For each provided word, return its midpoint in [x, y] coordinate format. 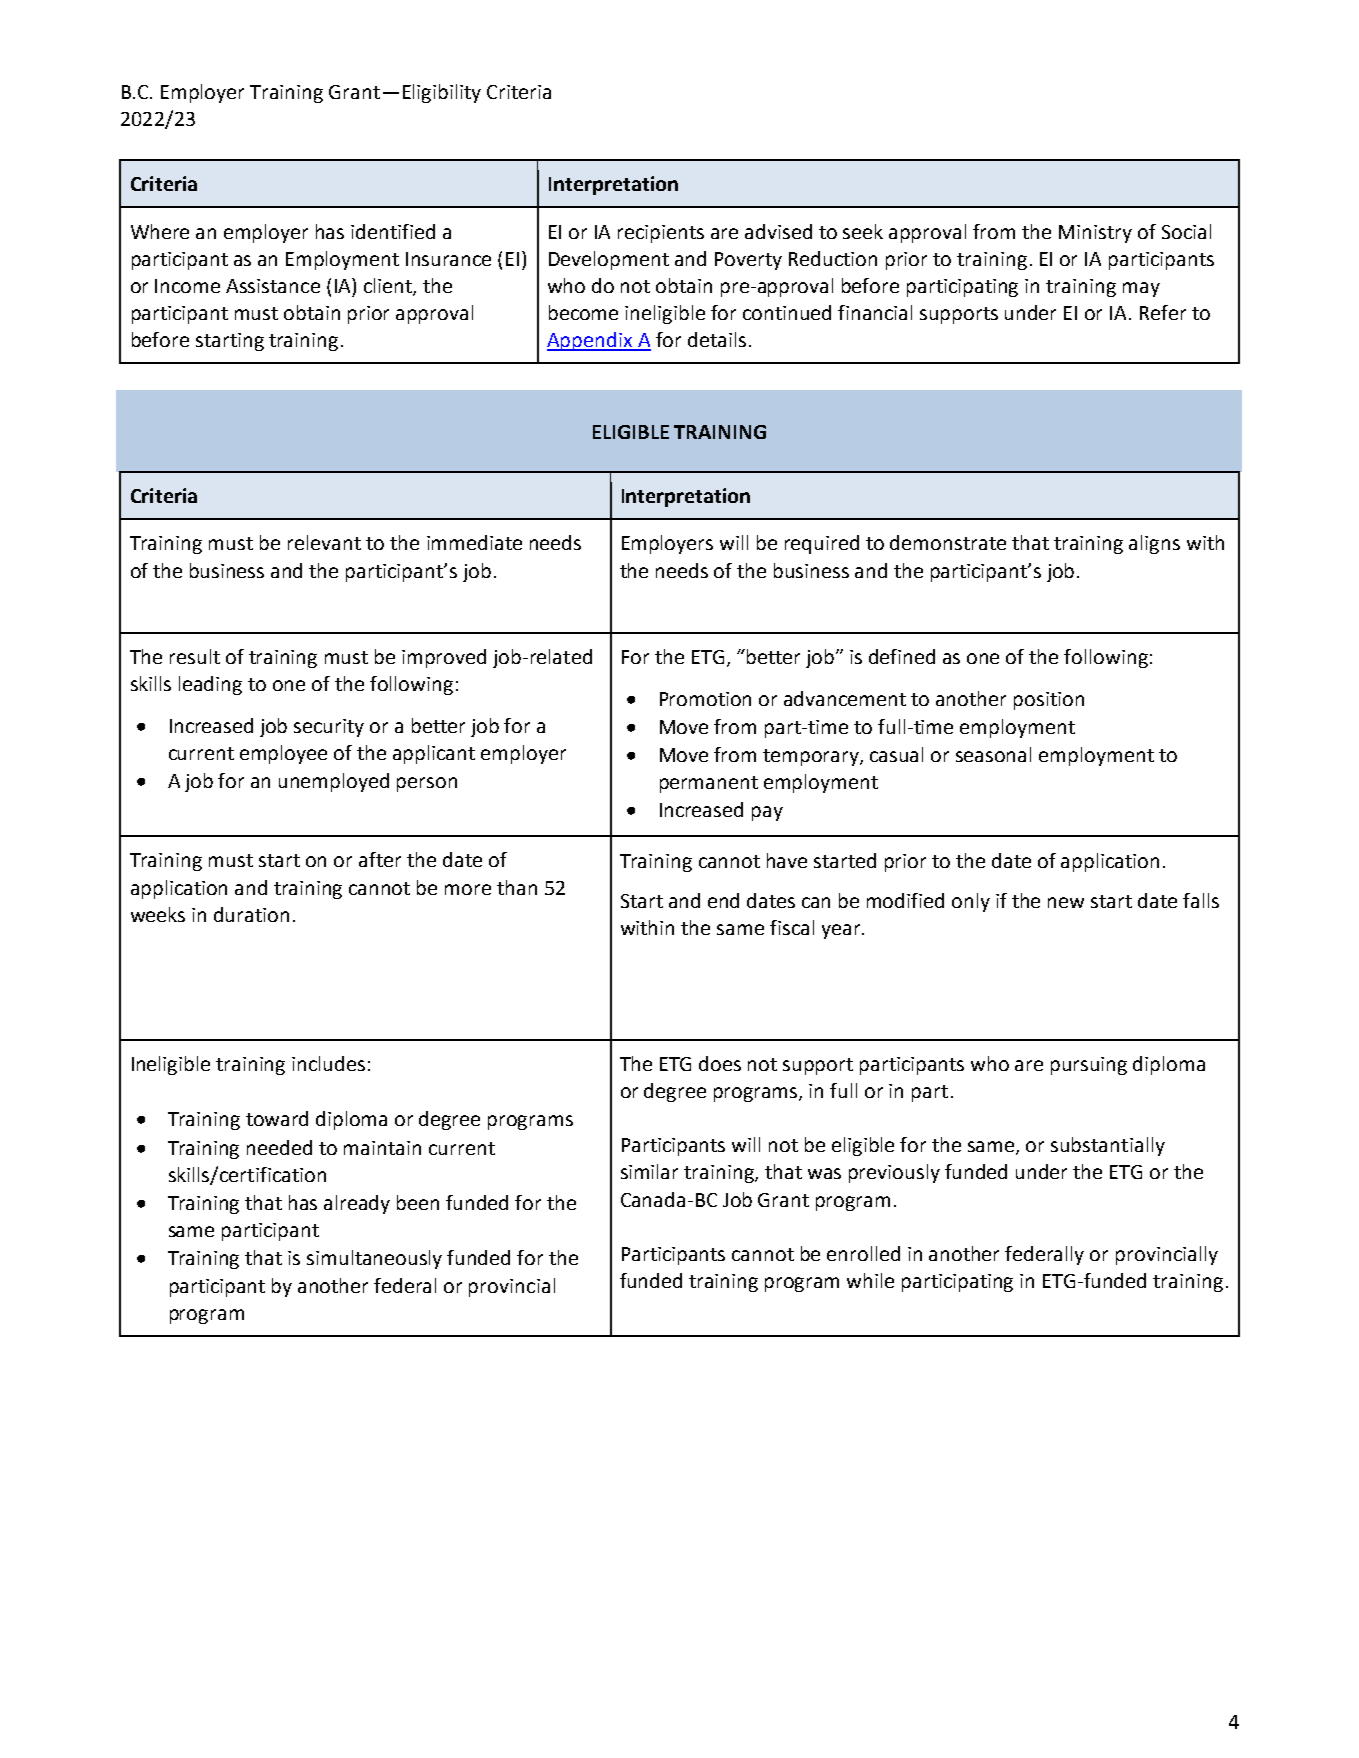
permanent [709, 784]
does [720, 1063]
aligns [1154, 544]
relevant [324, 542]
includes [328, 1063]
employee [283, 754]
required [822, 544]
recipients [661, 234]
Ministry [1095, 234]
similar [649, 1171]
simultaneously [374, 1259]
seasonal [993, 754]
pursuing [1089, 1066]
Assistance [273, 286]
